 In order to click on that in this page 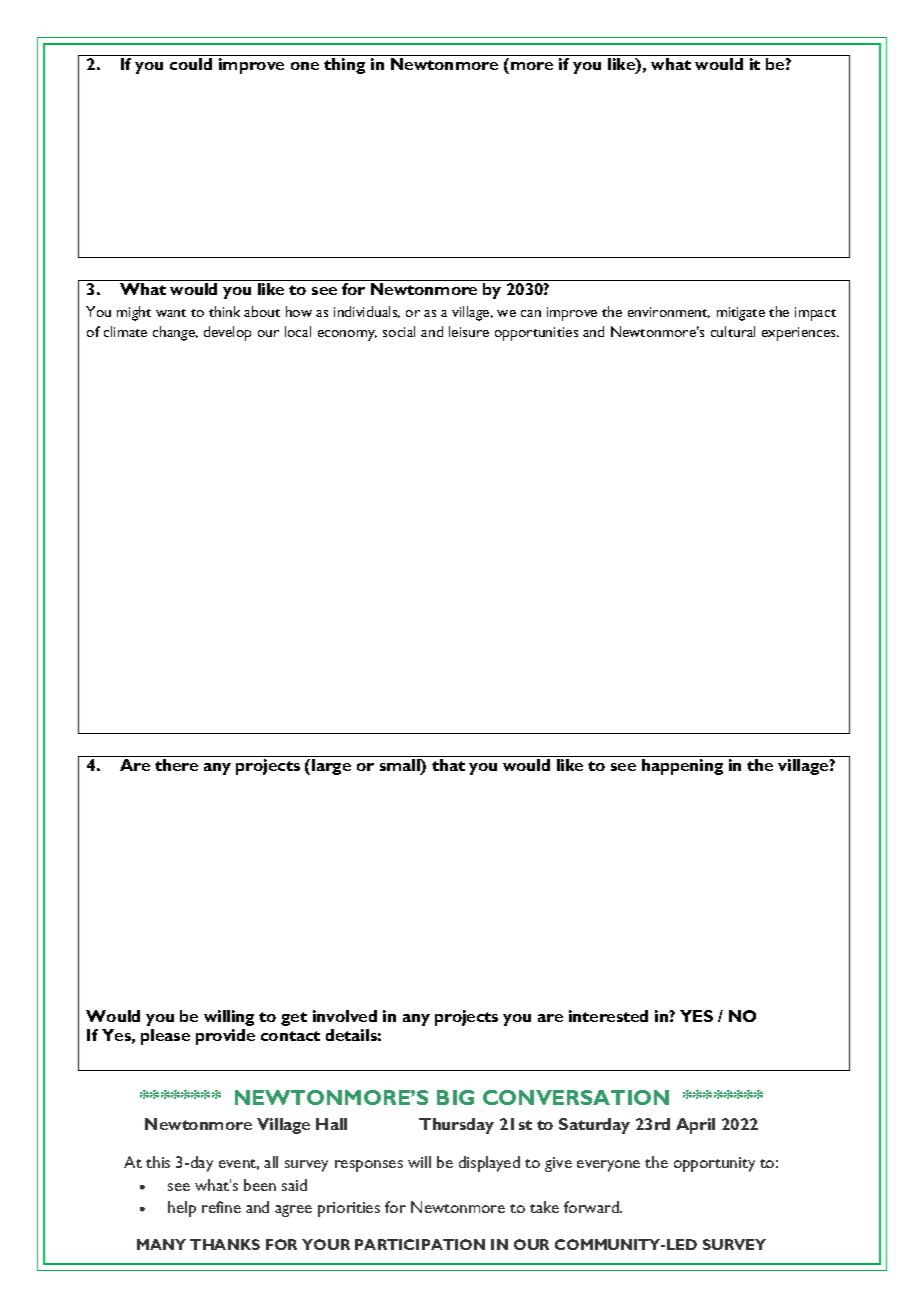, I will do `click(448, 765)`.
